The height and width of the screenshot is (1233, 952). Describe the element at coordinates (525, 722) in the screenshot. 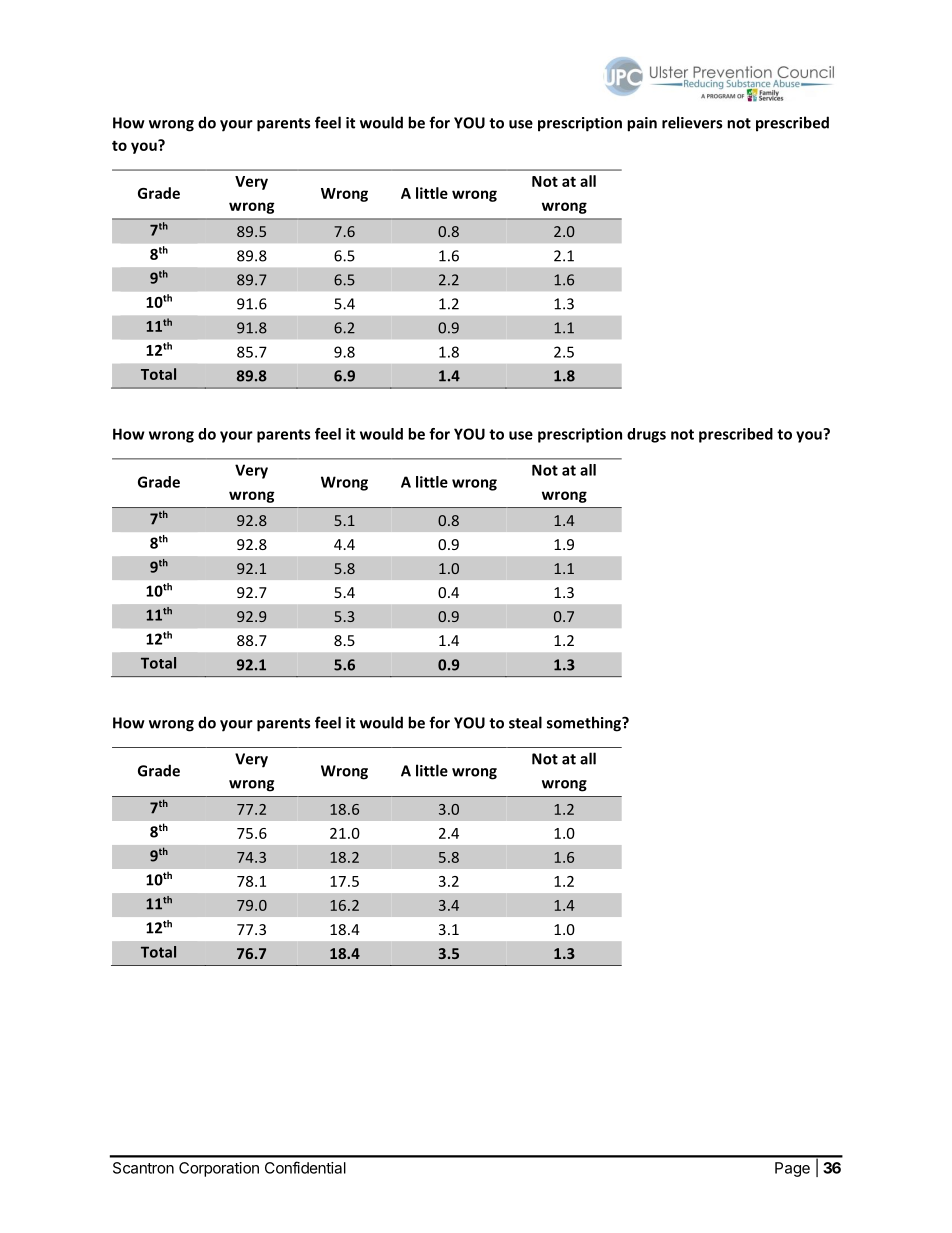

I see `steal` at that location.
